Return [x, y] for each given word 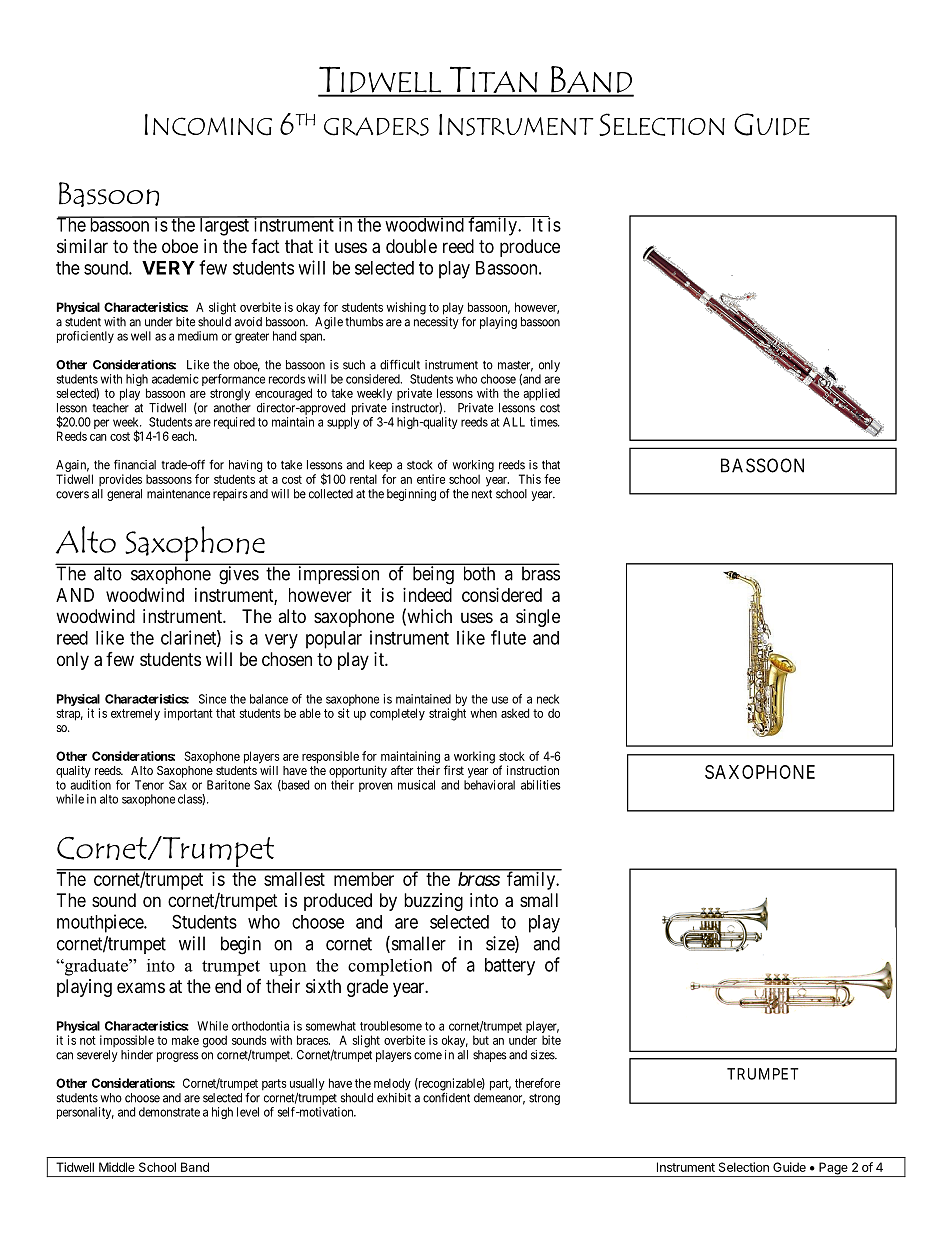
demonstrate [169, 1112]
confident [446, 1097]
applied [542, 394]
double [411, 246]
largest [224, 226]
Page [833, 1169]
